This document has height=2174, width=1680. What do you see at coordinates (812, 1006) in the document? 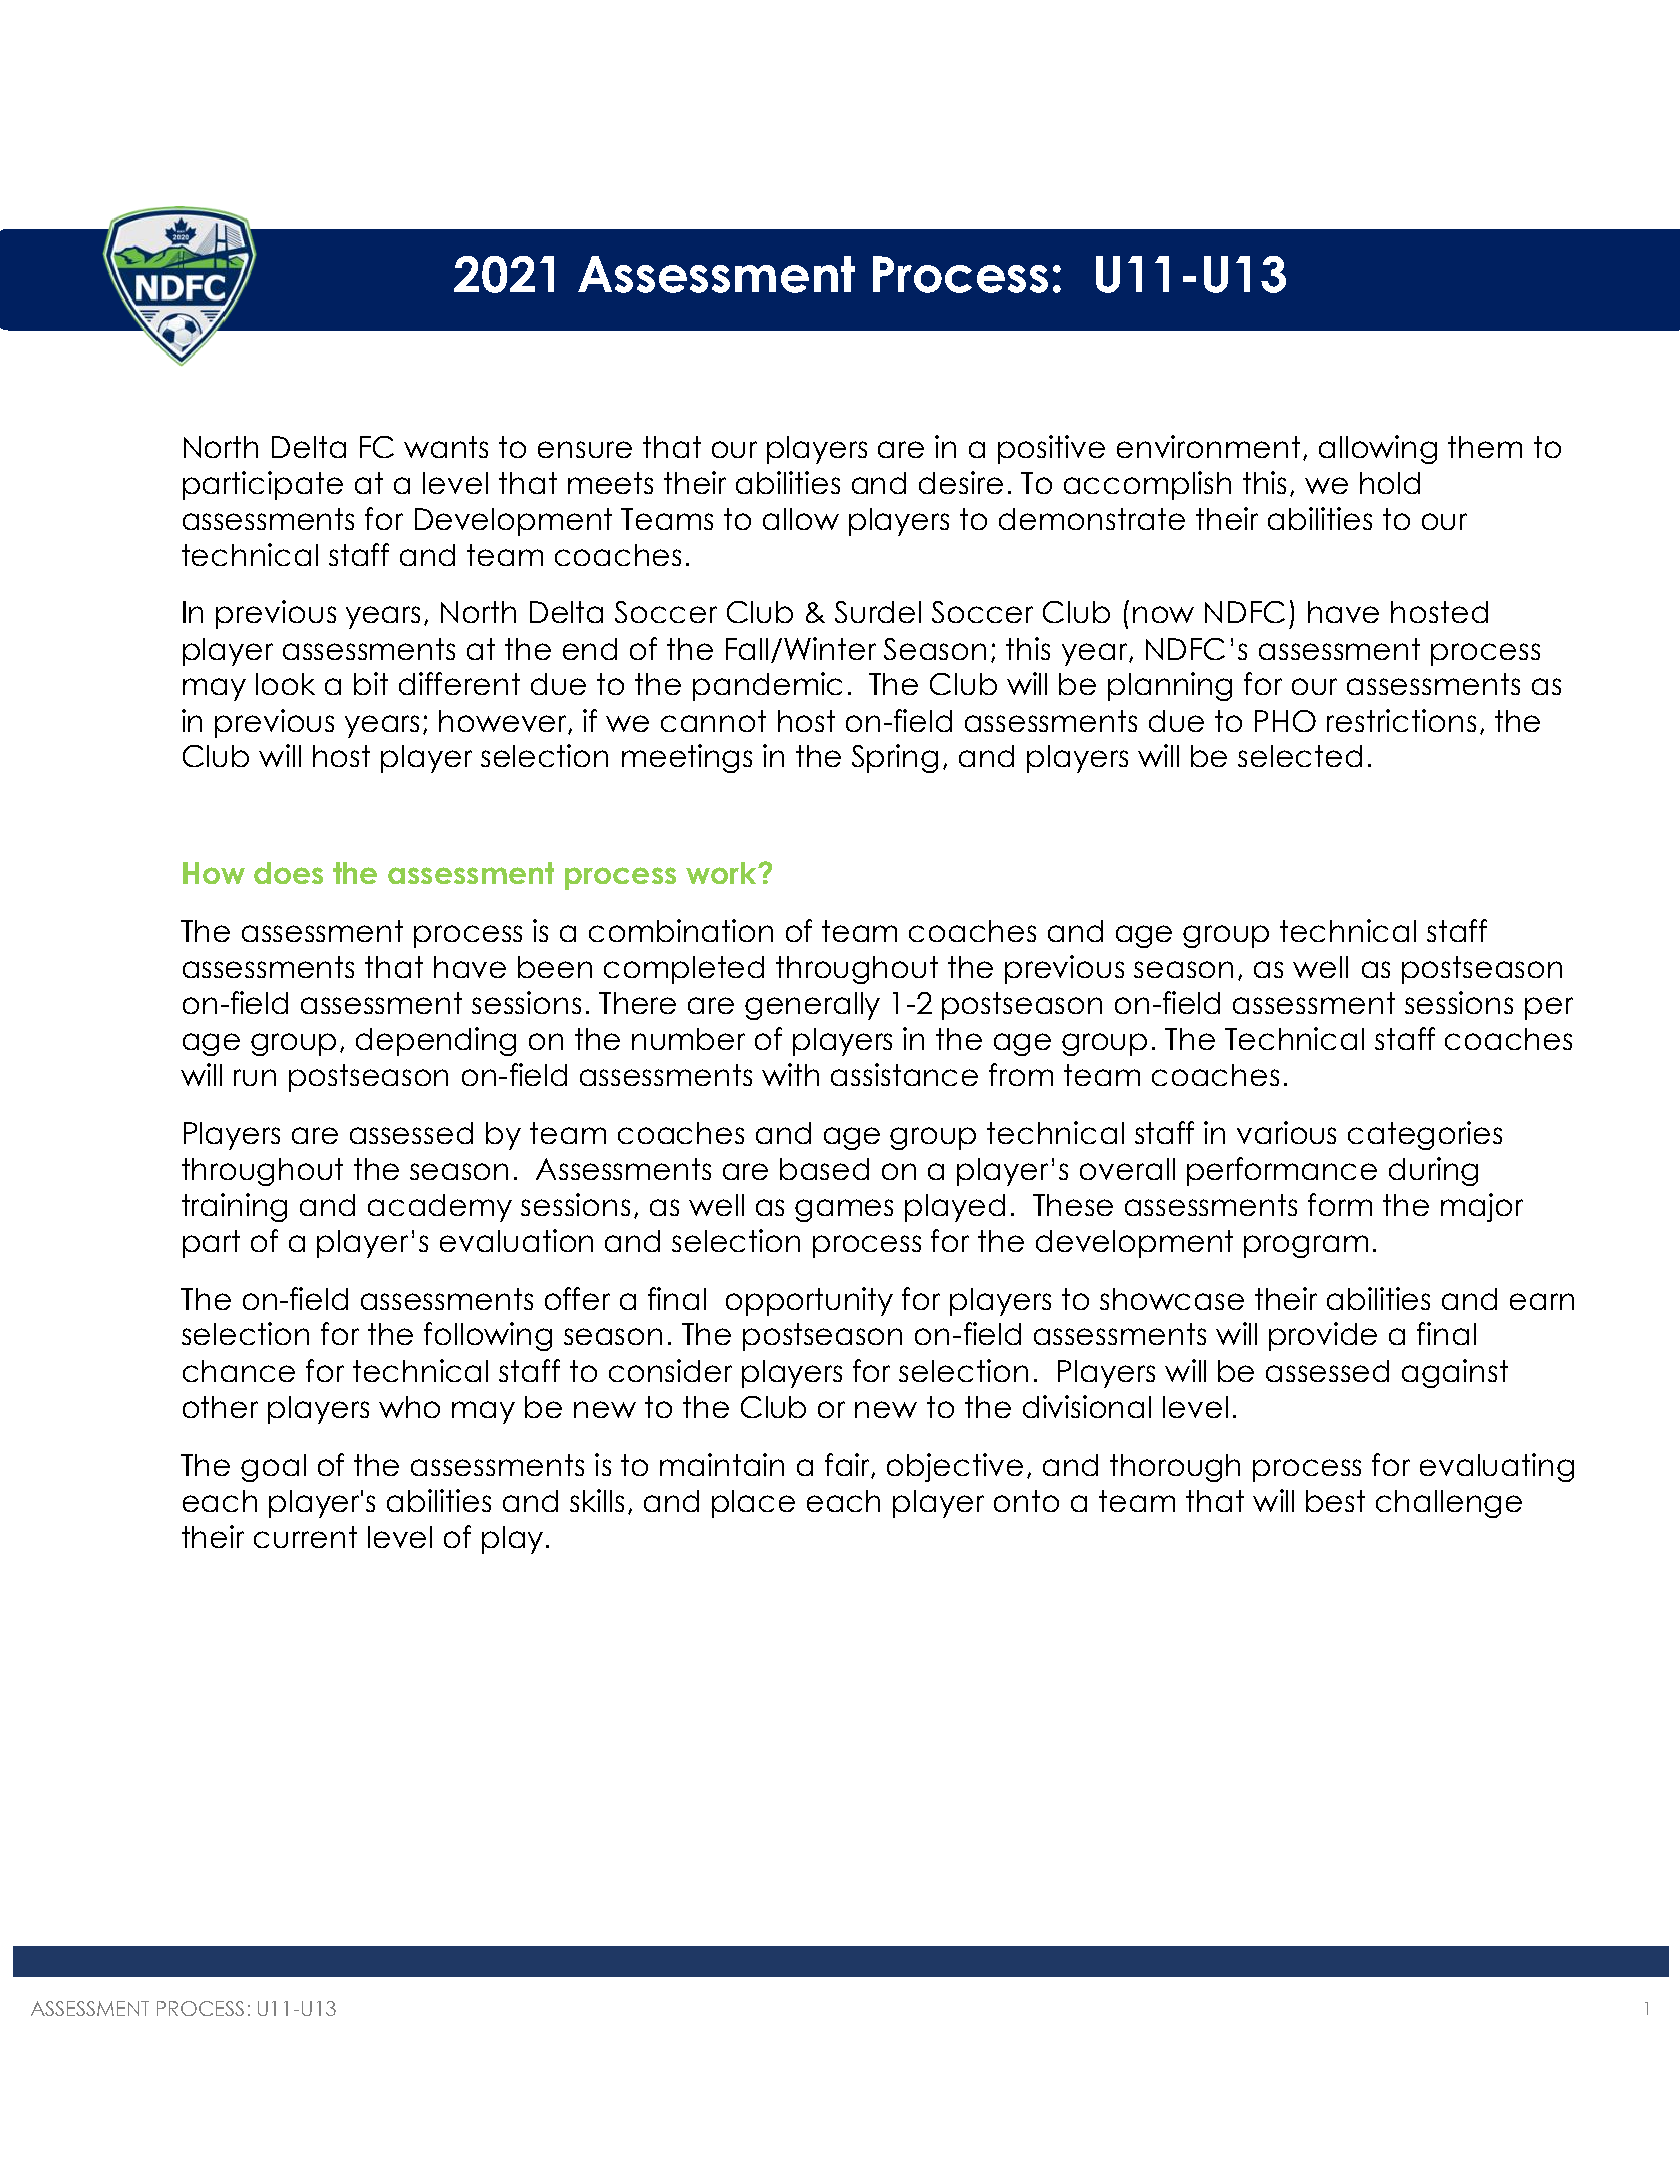
I see `generally` at bounding box center [812, 1006].
